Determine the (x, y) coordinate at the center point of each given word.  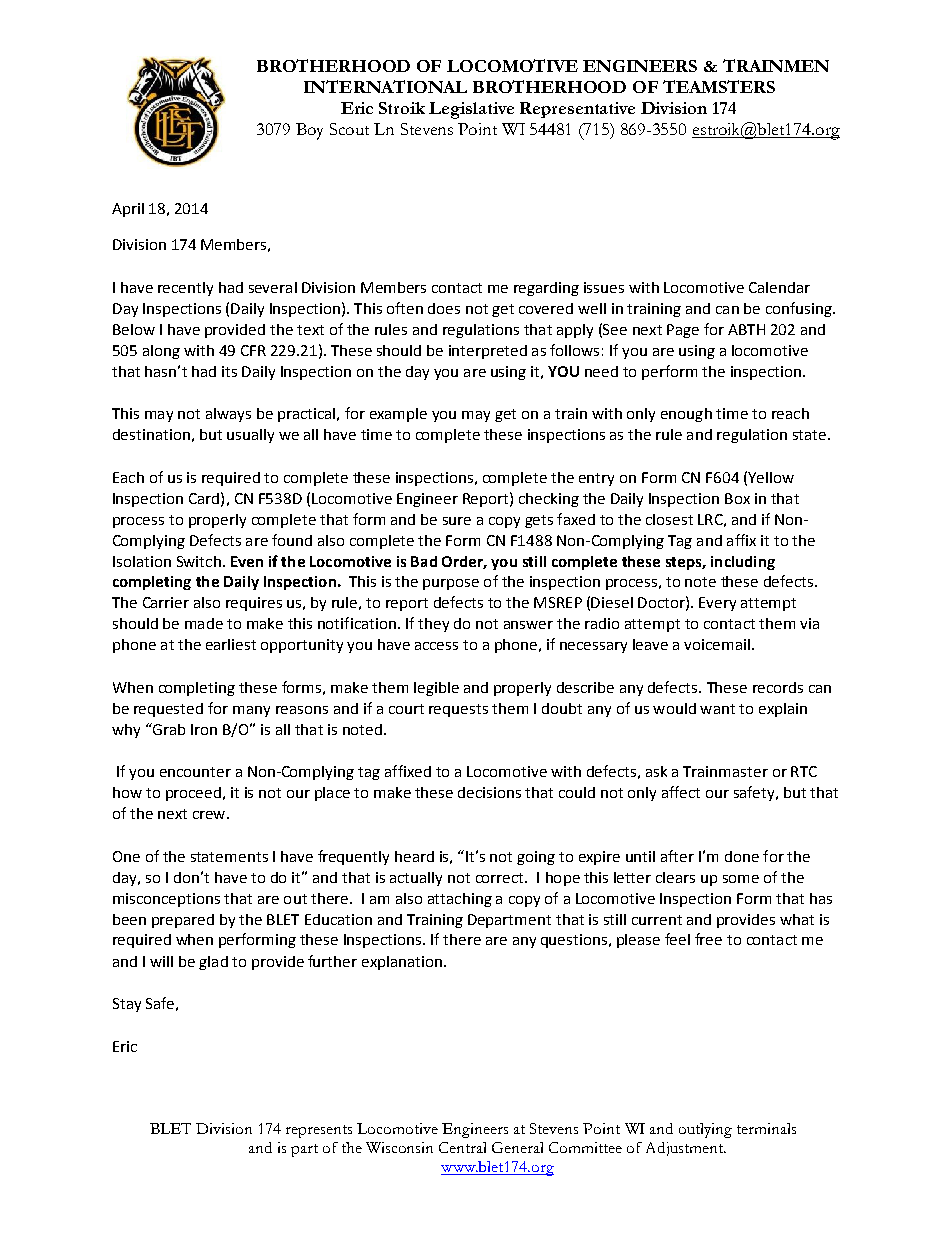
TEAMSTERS (719, 86)
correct (501, 878)
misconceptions (166, 900)
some (741, 879)
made (204, 623)
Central (462, 1147)
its (229, 371)
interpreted (488, 352)
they (433, 625)
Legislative (471, 110)
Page (683, 331)
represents (319, 1131)
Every (717, 604)
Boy (309, 131)
